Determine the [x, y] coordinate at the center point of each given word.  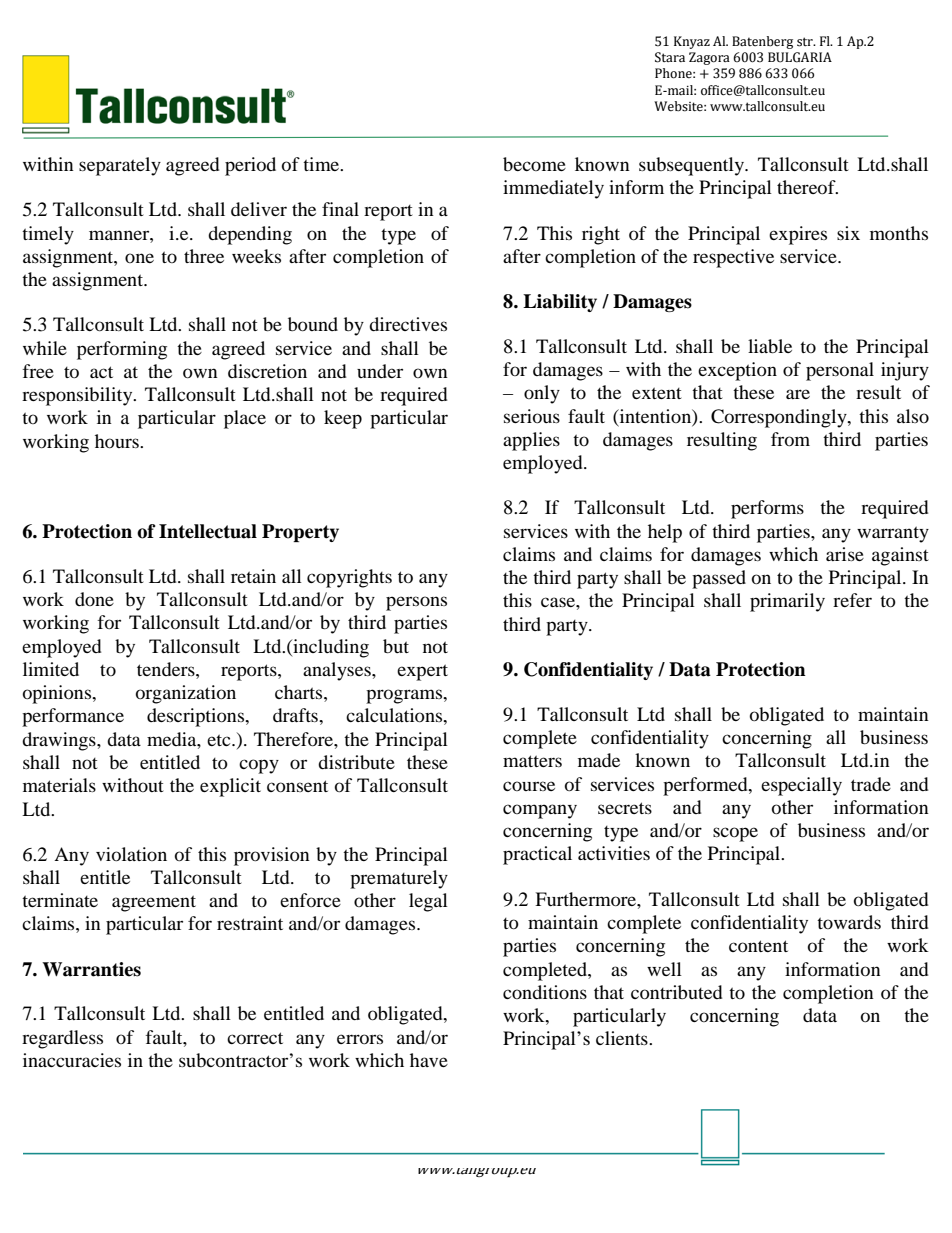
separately [120, 166]
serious [532, 416]
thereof [807, 187]
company [540, 811]
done [94, 599]
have [429, 1060]
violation [131, 854]
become [534, 164]
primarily [787, 602]
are [798, 394]
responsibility [78, 396]
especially [801, 786]
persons [416, 603]
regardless [62, 1039]
